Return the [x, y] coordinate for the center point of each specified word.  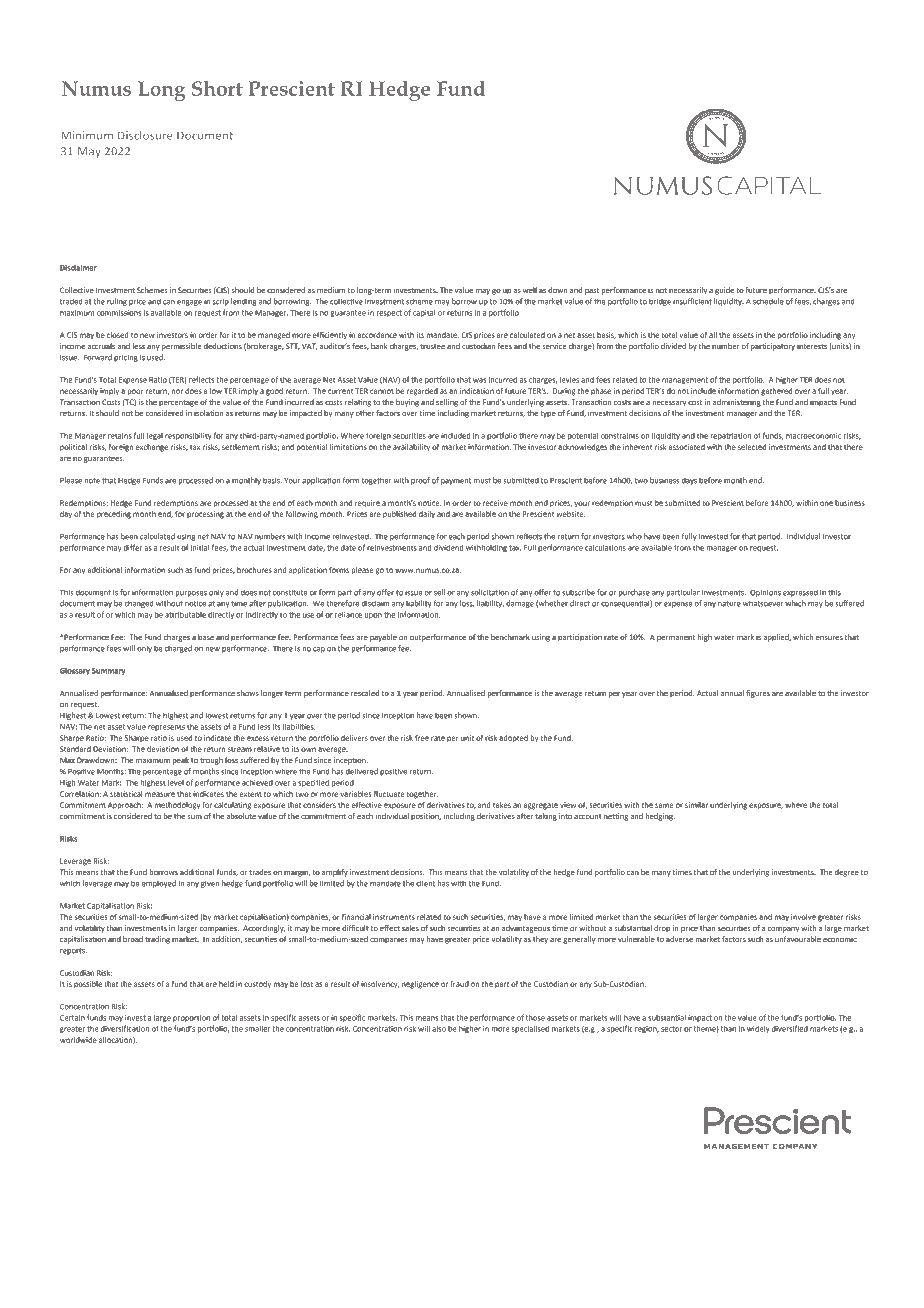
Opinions [765, 593]
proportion [191, 1018]
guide [724, 291]
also [439, 1029]
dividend [449, 548]
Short [217, 88]
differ [133, 547]
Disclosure [145, 135]
